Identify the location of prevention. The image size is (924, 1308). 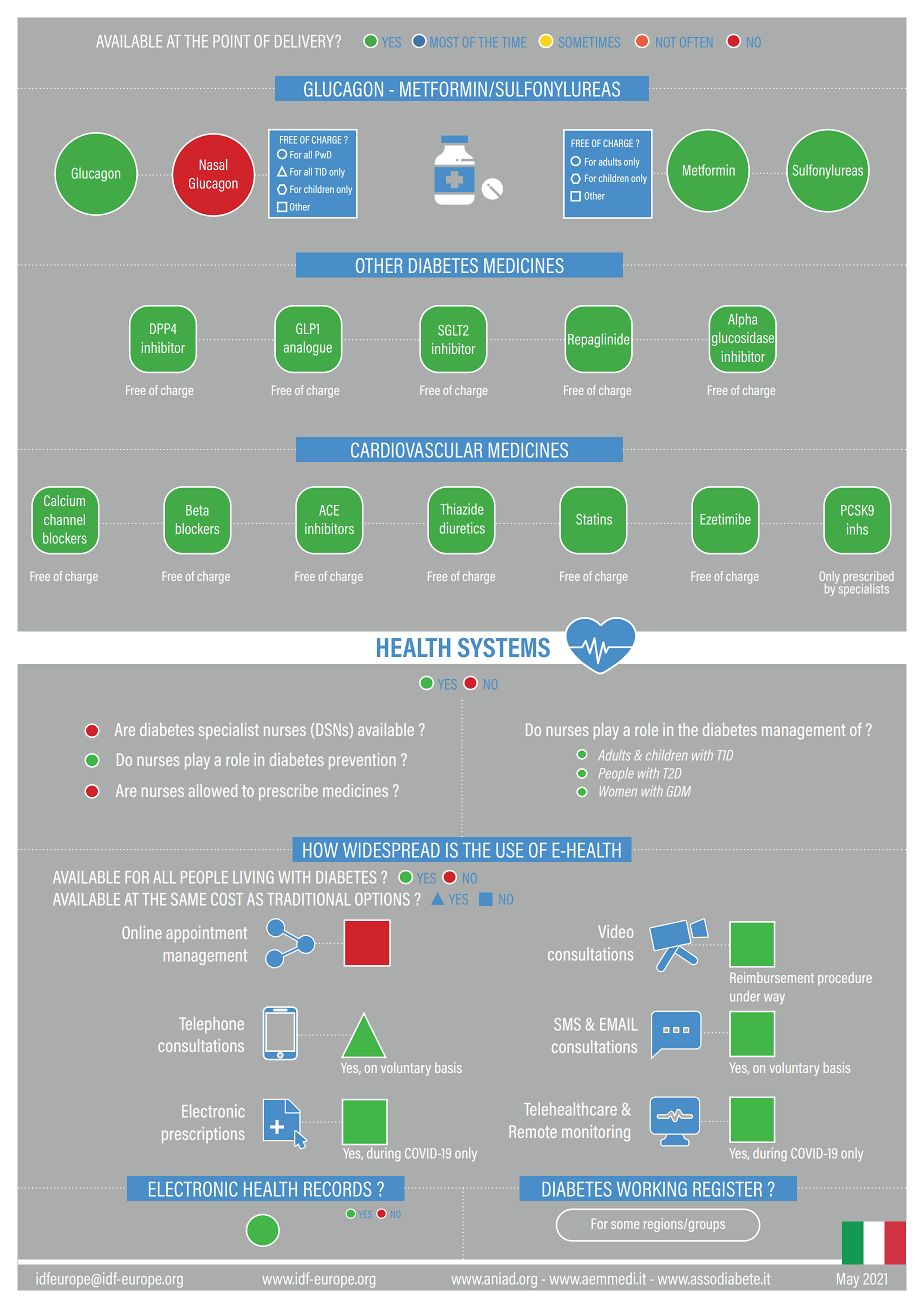
(362, 761).
